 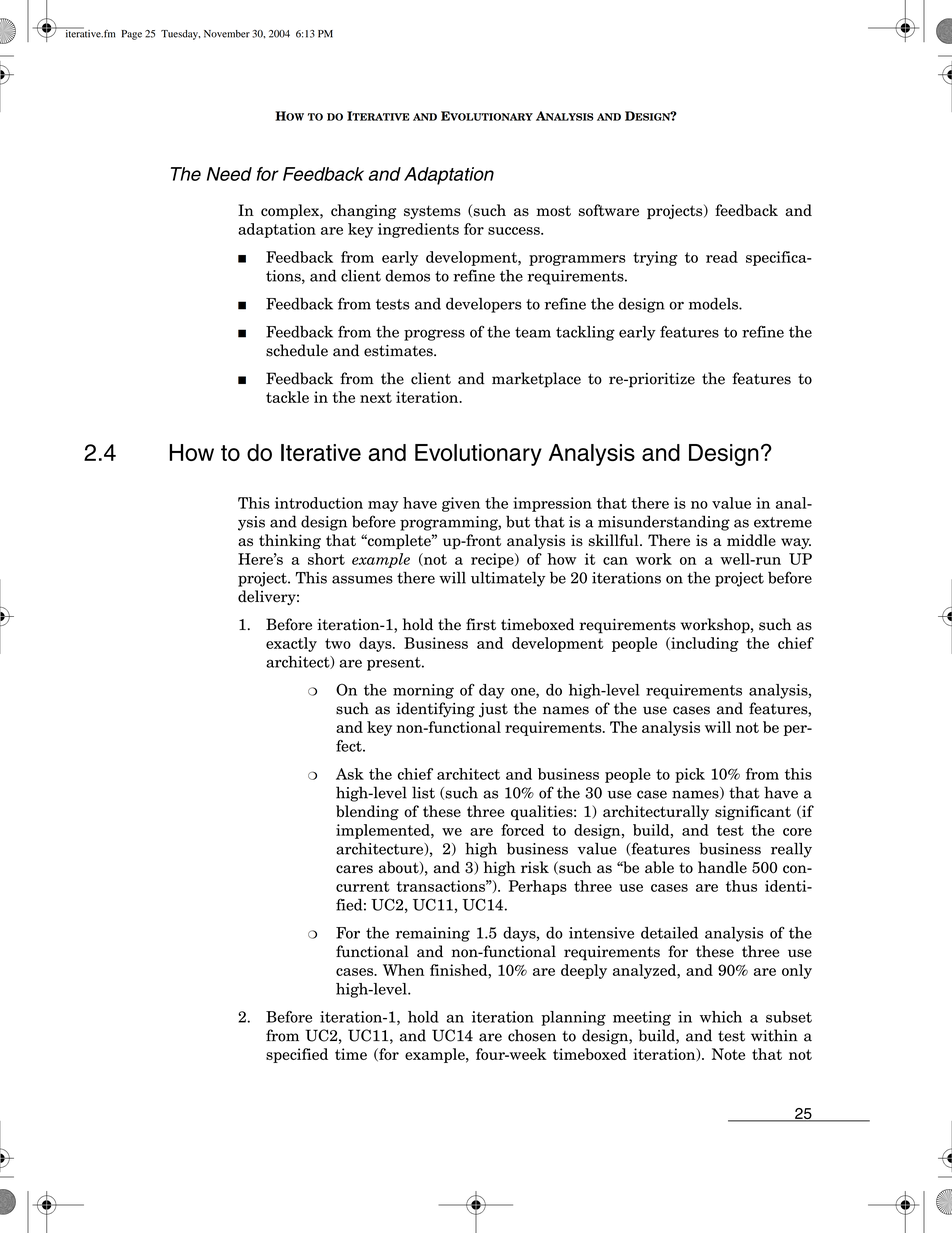 What do you see at coordinates (350, 774) in the screenshot?
I see `Ask` at bounding box center [350, 774].
